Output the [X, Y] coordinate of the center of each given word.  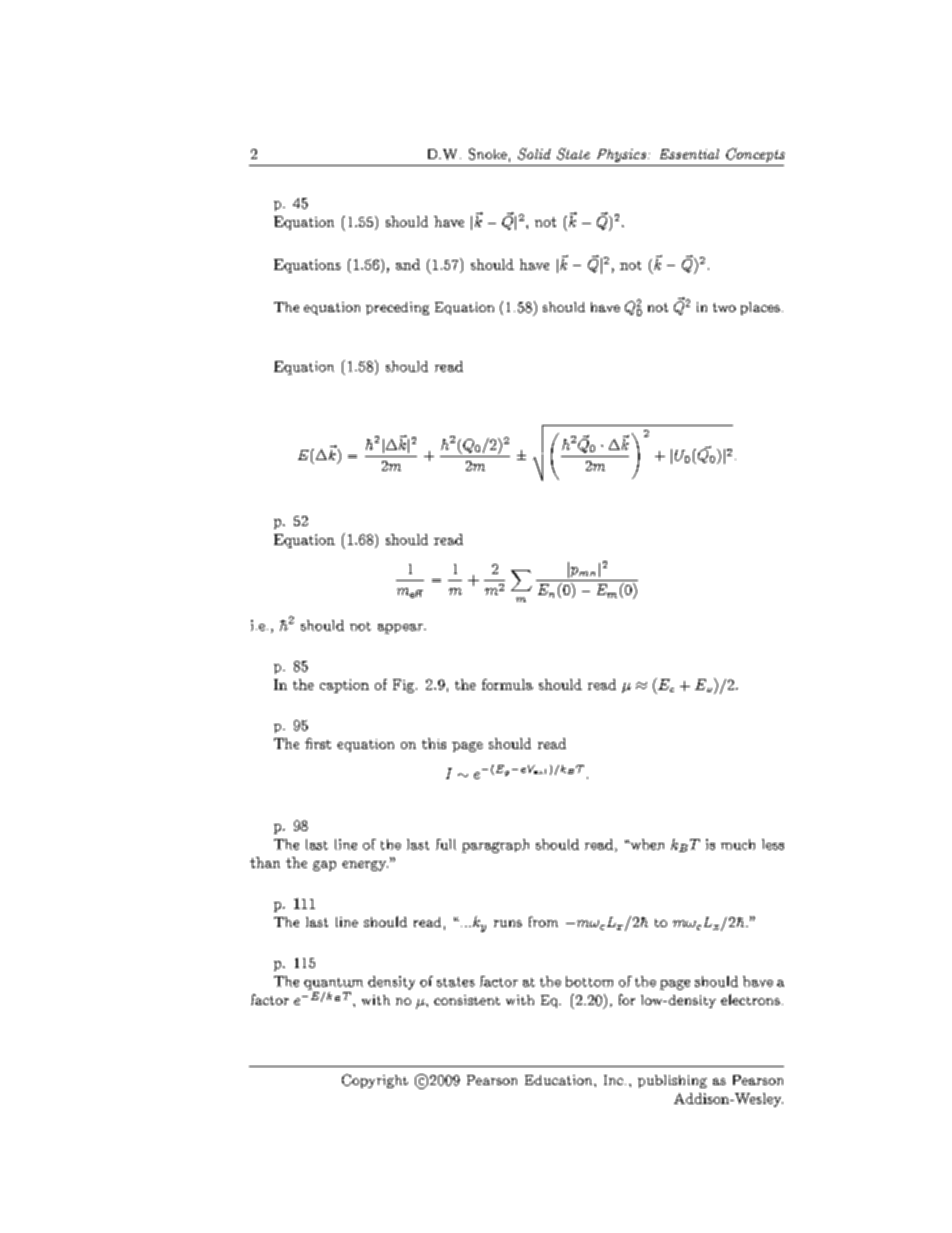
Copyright [375, 1081]
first [318, 743]
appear [401, 629]
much [738, 844]
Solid [534, 154]
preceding [397, 308]
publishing [672, 1081]
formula [507, 684]
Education [560, 1080]
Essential [689, 154]
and [408, 264]
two [724, 307]
